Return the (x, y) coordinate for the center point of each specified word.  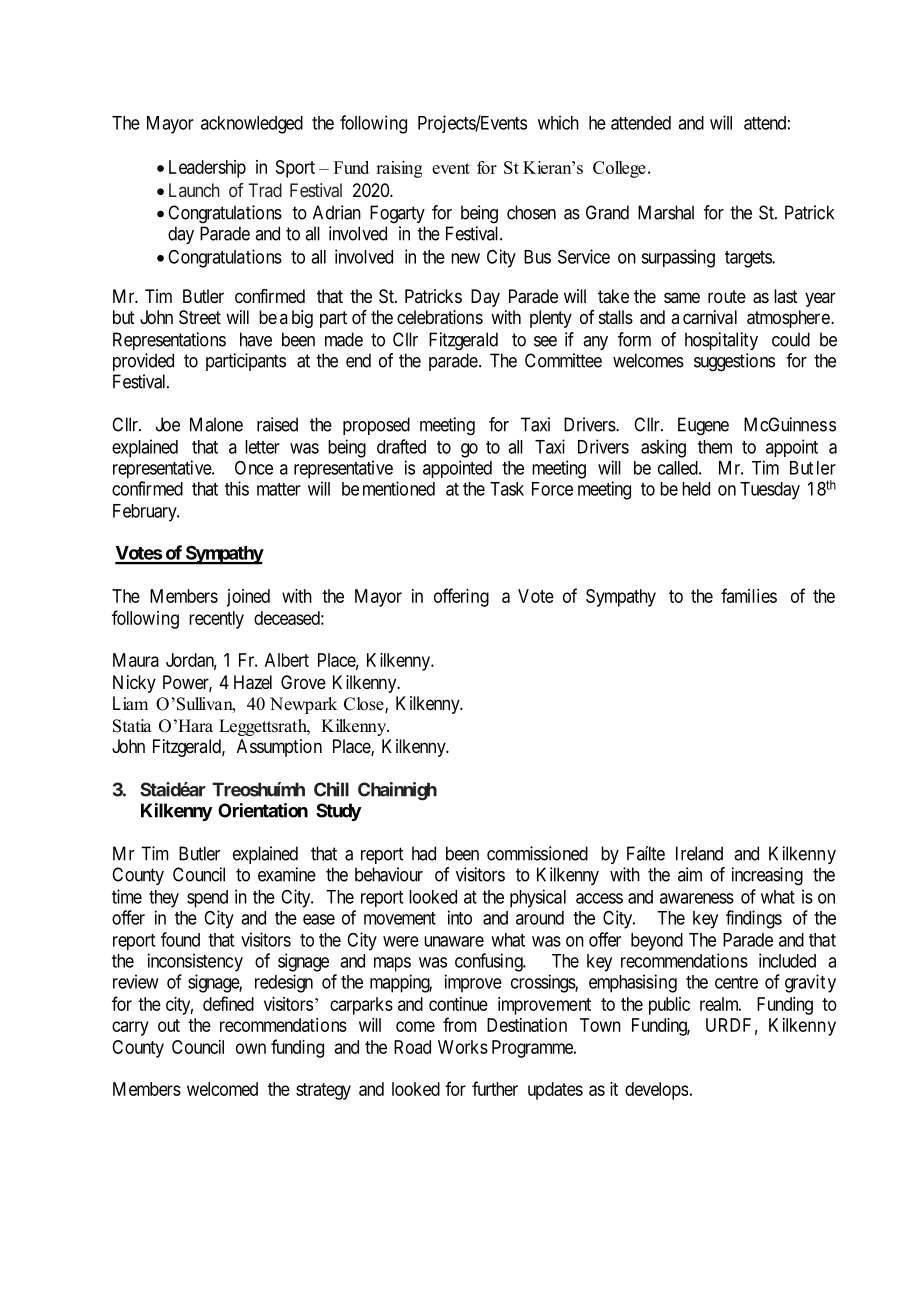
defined (228, 1003)
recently (216, 620)
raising (399, 169)
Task (507, 489)
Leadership (207, 169)
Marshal (666, 212)
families (749, 595)
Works (463, 1047)
